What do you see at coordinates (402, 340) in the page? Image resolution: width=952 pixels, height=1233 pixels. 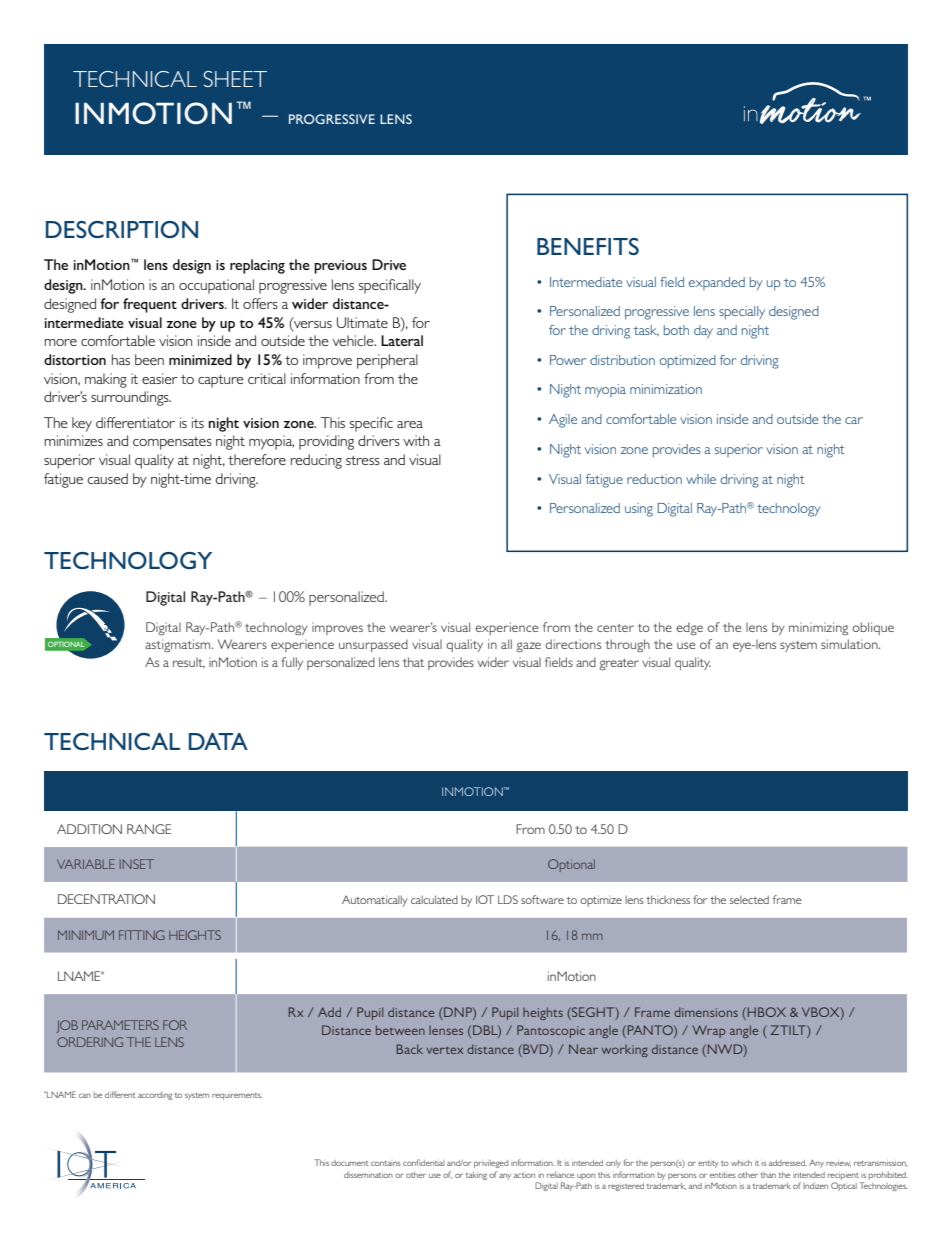 I see `Lateral` at bounding box center [402, 340].
